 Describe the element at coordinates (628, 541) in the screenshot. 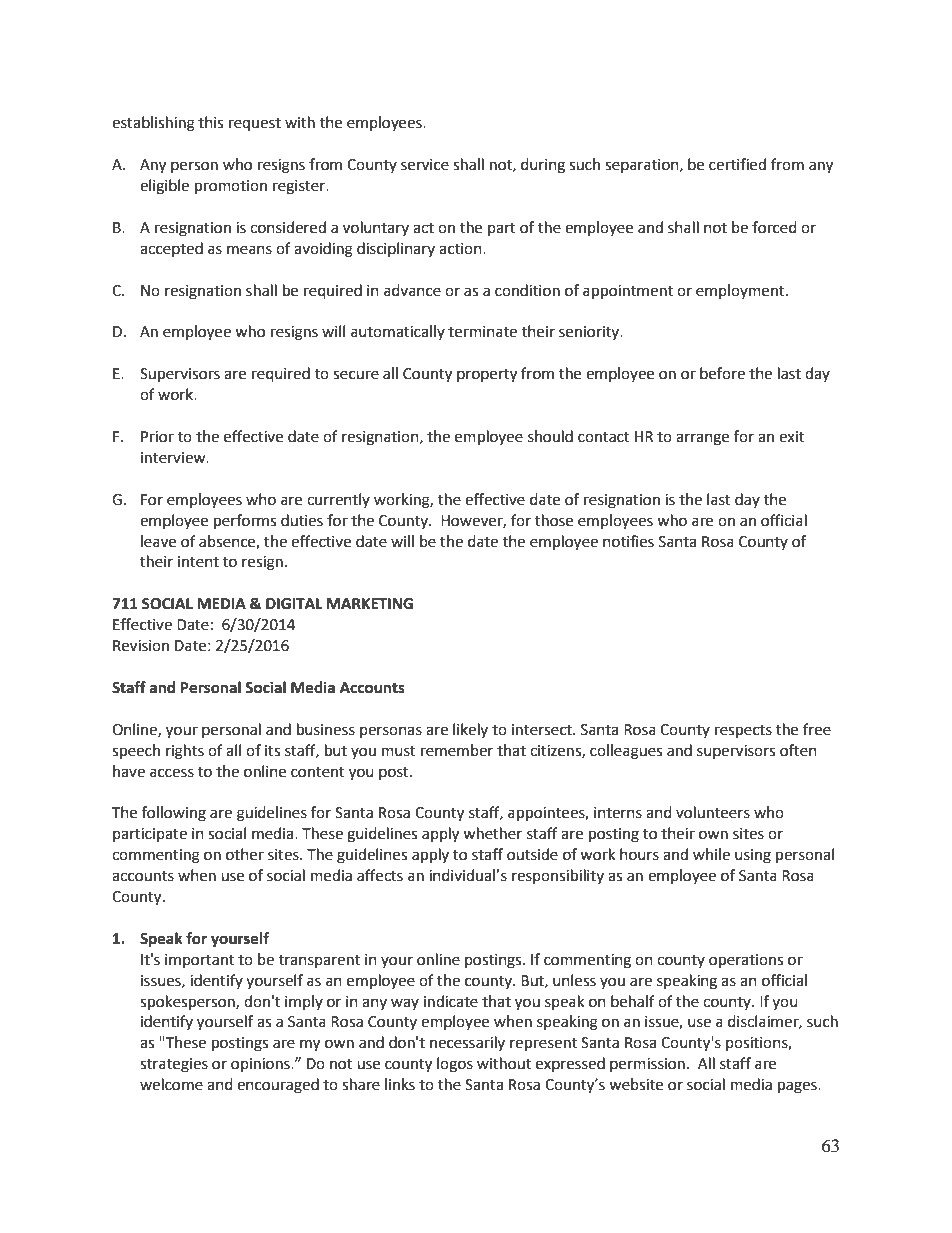

I see `notifies` at that location.
